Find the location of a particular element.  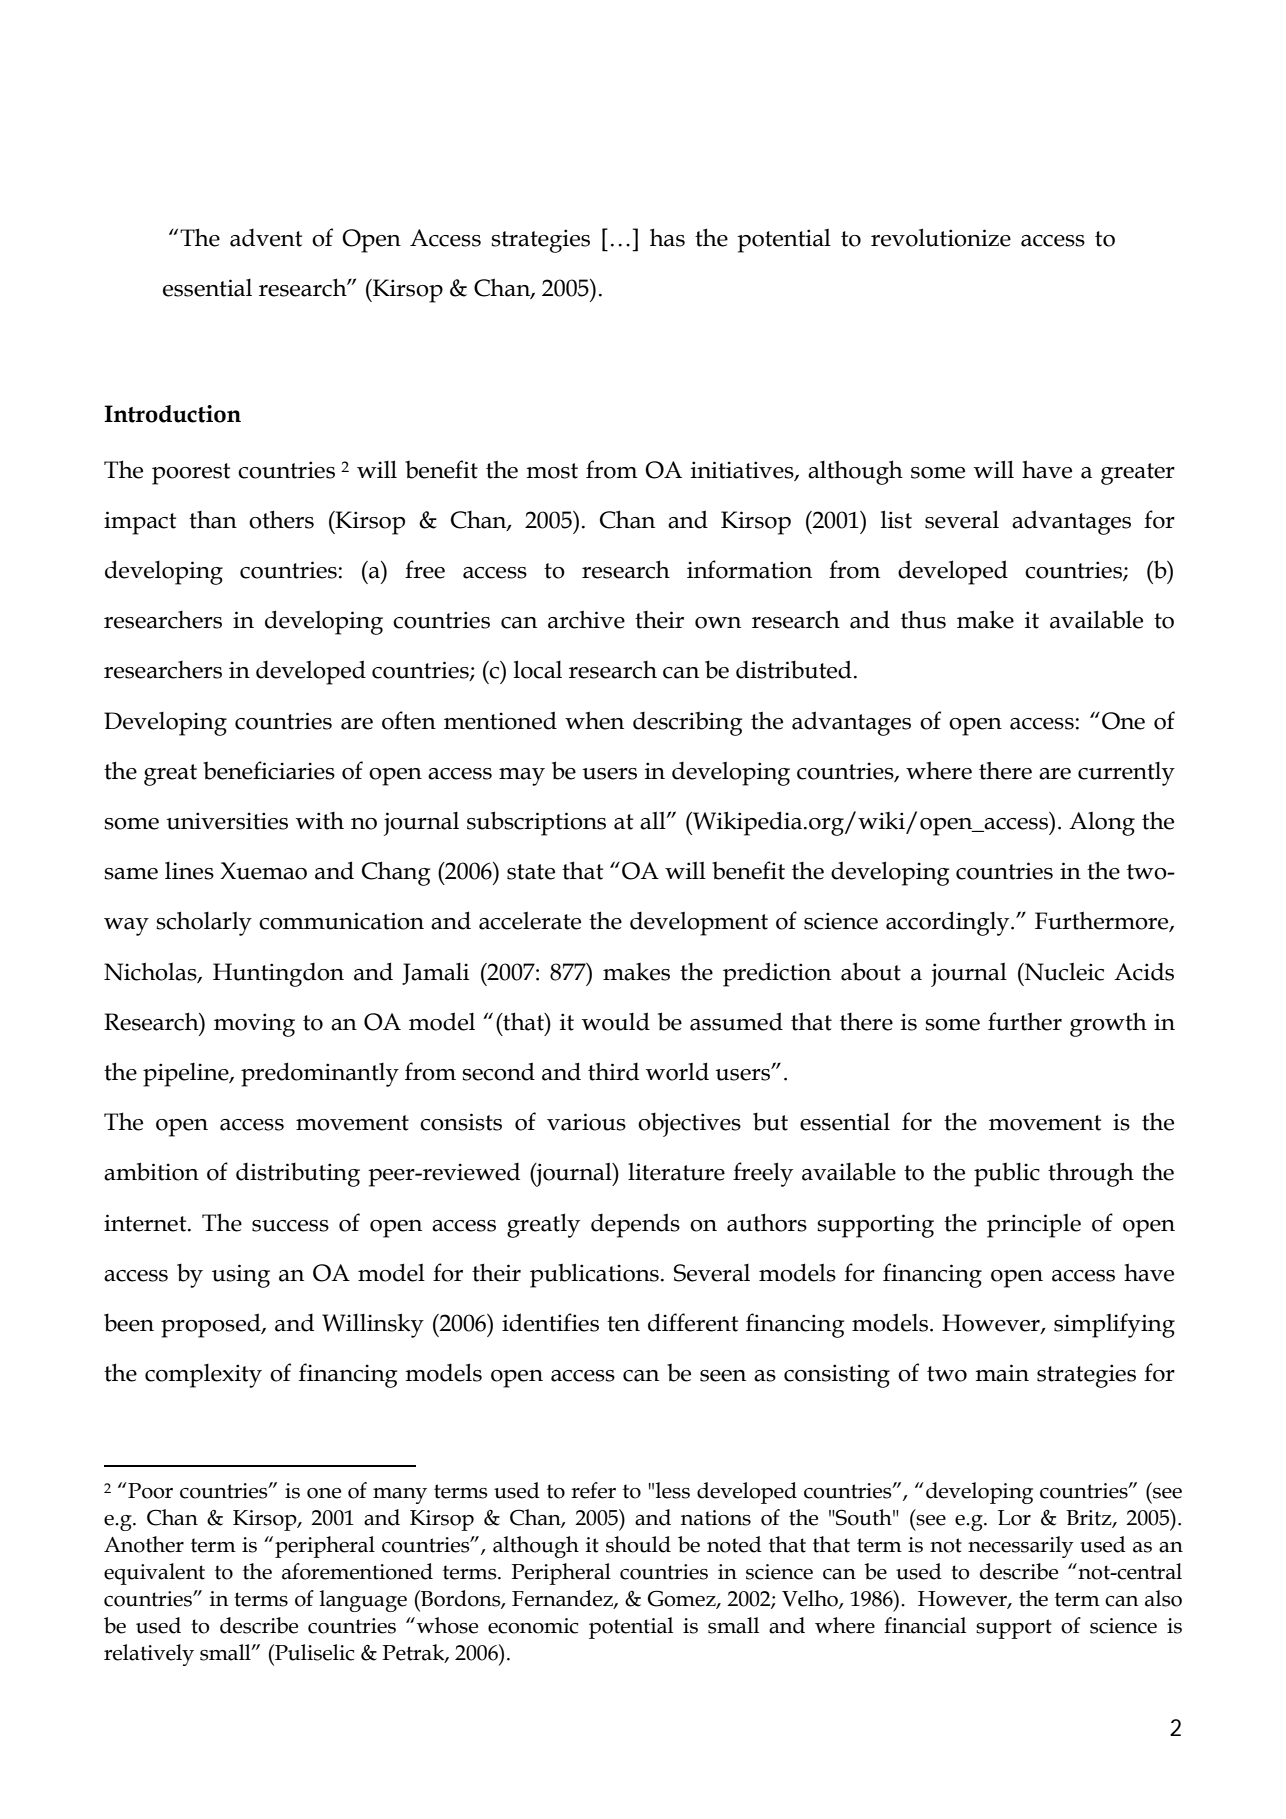

language is located at coordinates (363, 1601).
